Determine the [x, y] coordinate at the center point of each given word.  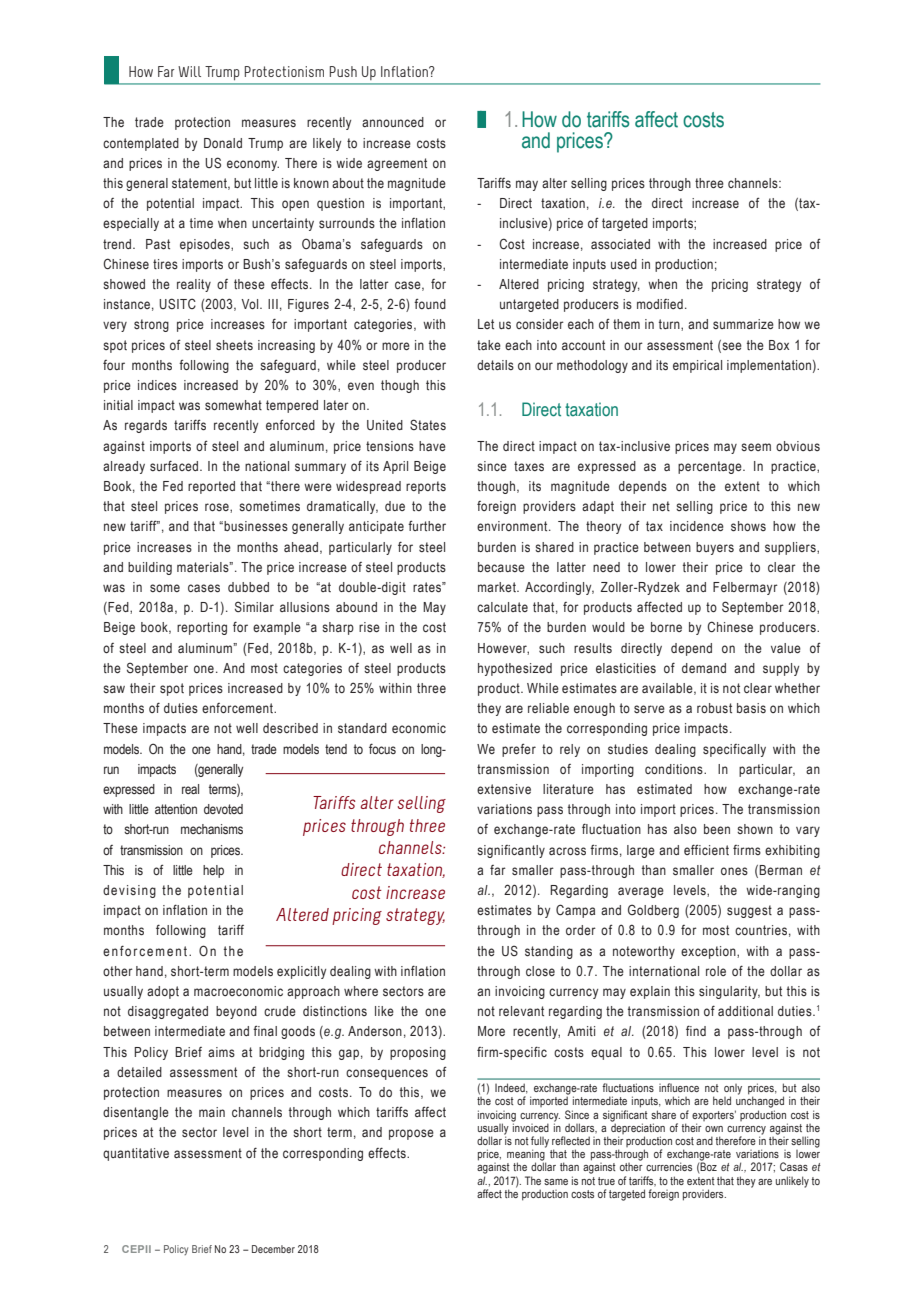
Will [189, 71]
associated [620, 244]
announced [393, 122]
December [273, 1249]
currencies [669, 1166]
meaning [526, 1155]
